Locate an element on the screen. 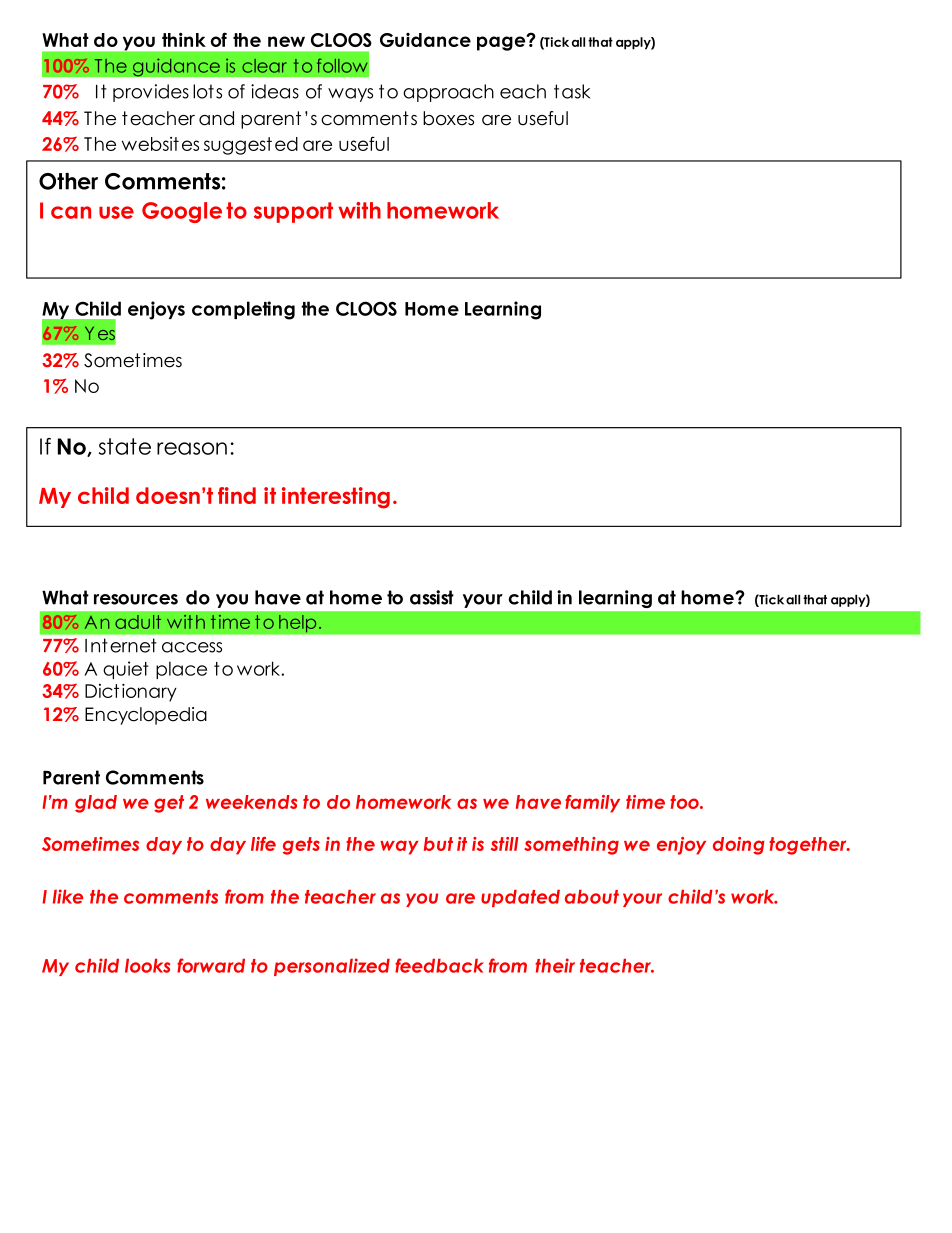 This screenshot has height=1233, width=952. looks is located at coordinates (147, 966).
